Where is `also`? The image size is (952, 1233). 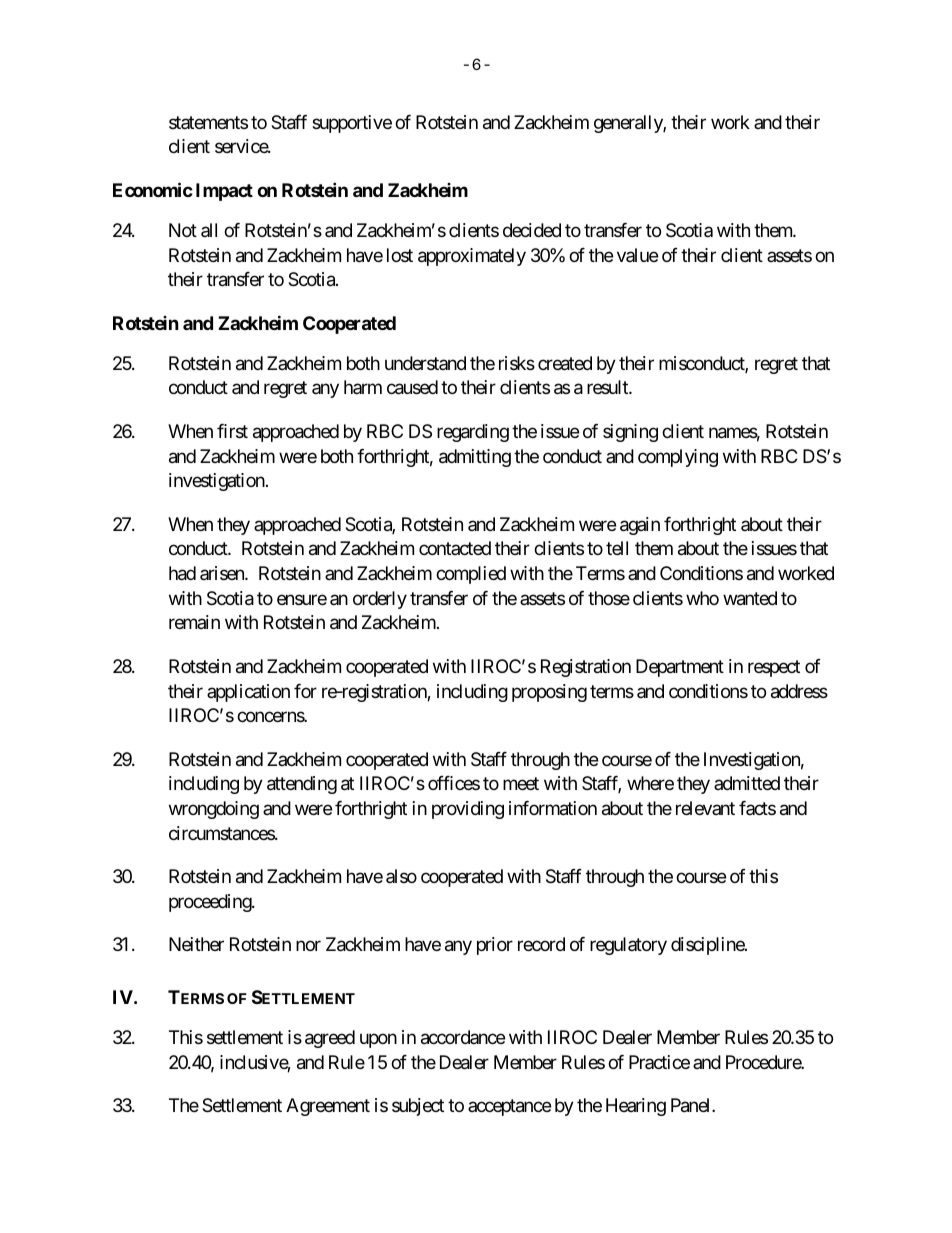
also is located at coordinates (401, 876).
